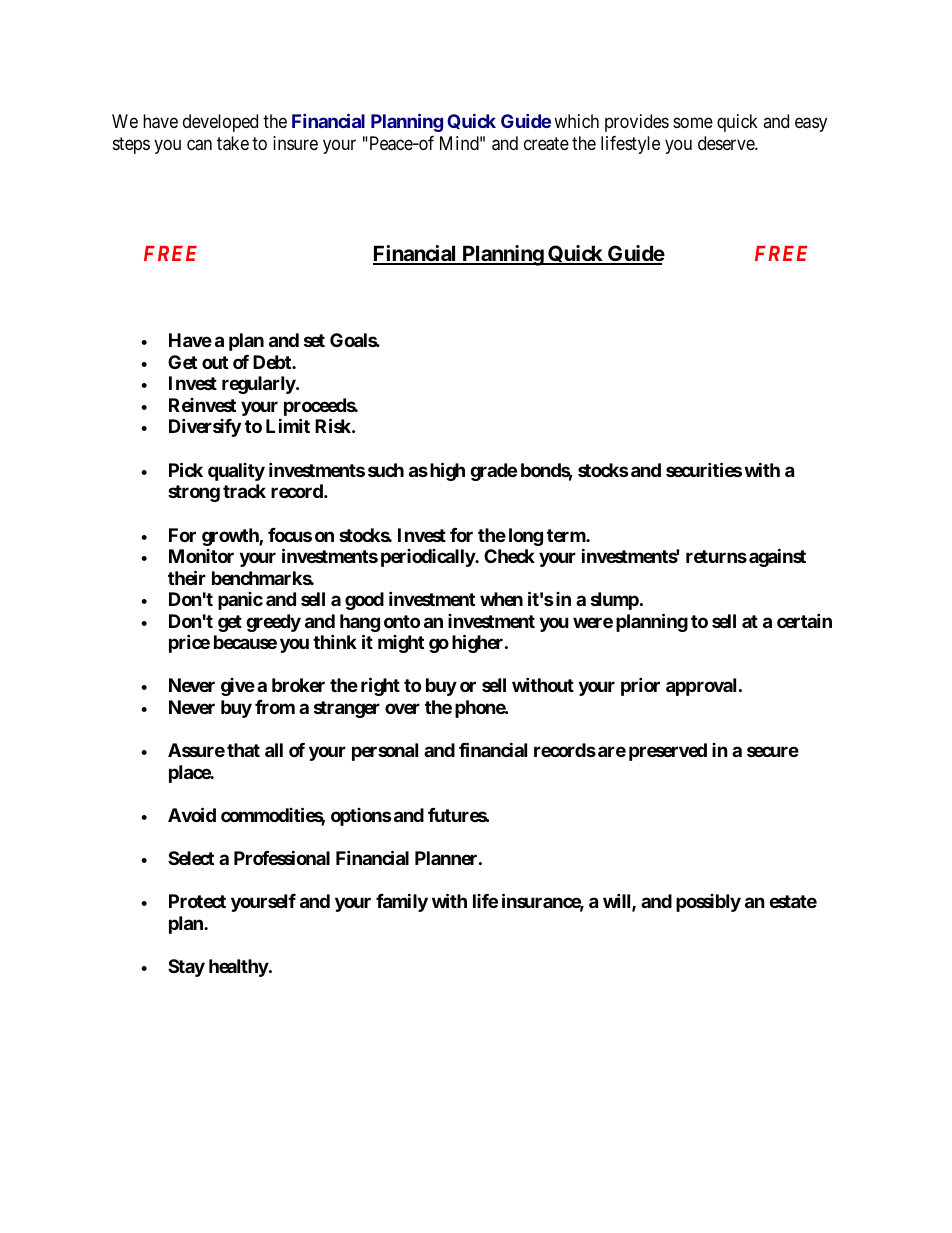 This screenshot has height=1233, width=952. Describe the element at coordinates (402, 902) in the screenshot. I see `family` at that location.
